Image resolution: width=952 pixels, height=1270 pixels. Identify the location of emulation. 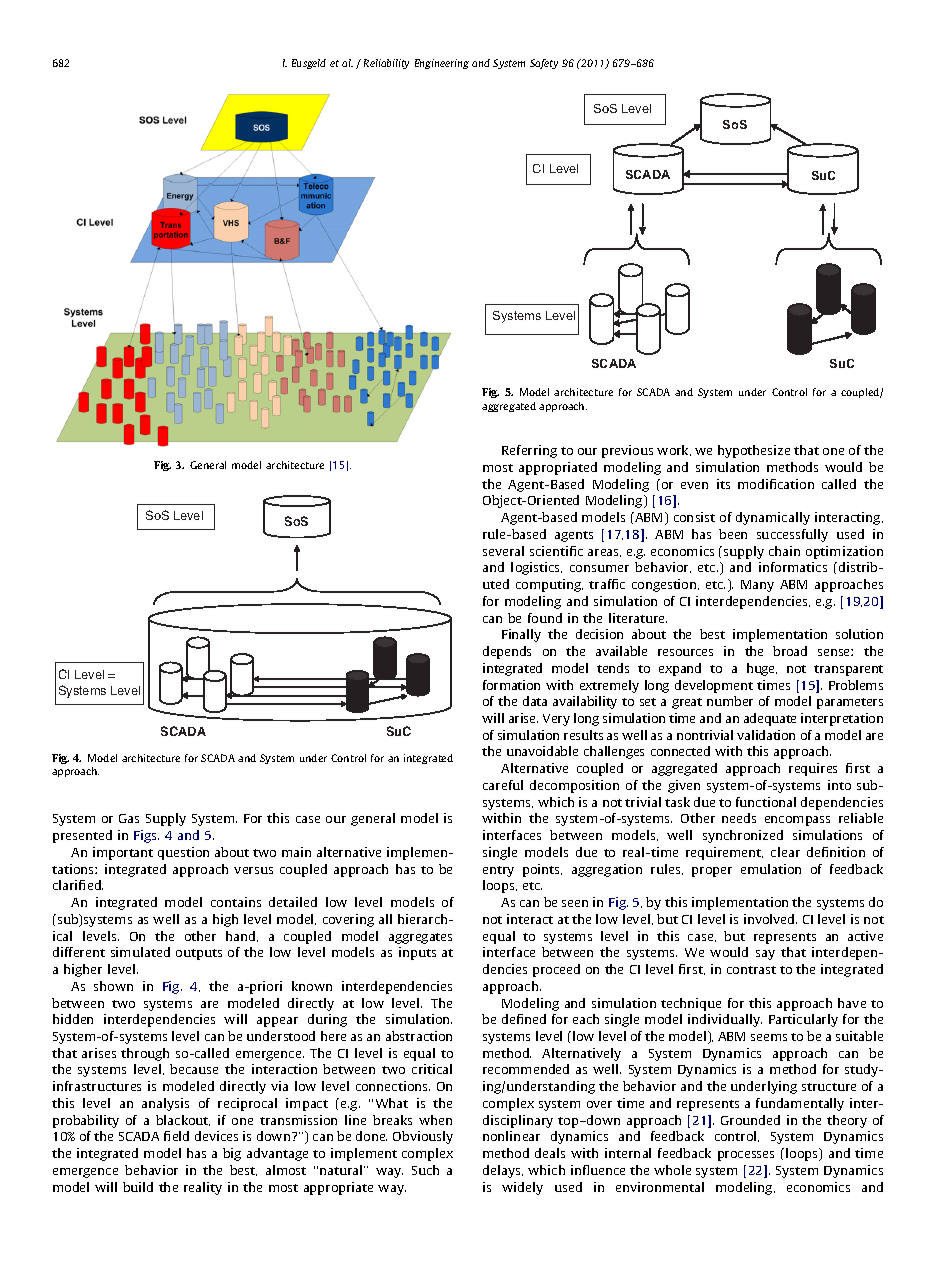
(771, 869).
